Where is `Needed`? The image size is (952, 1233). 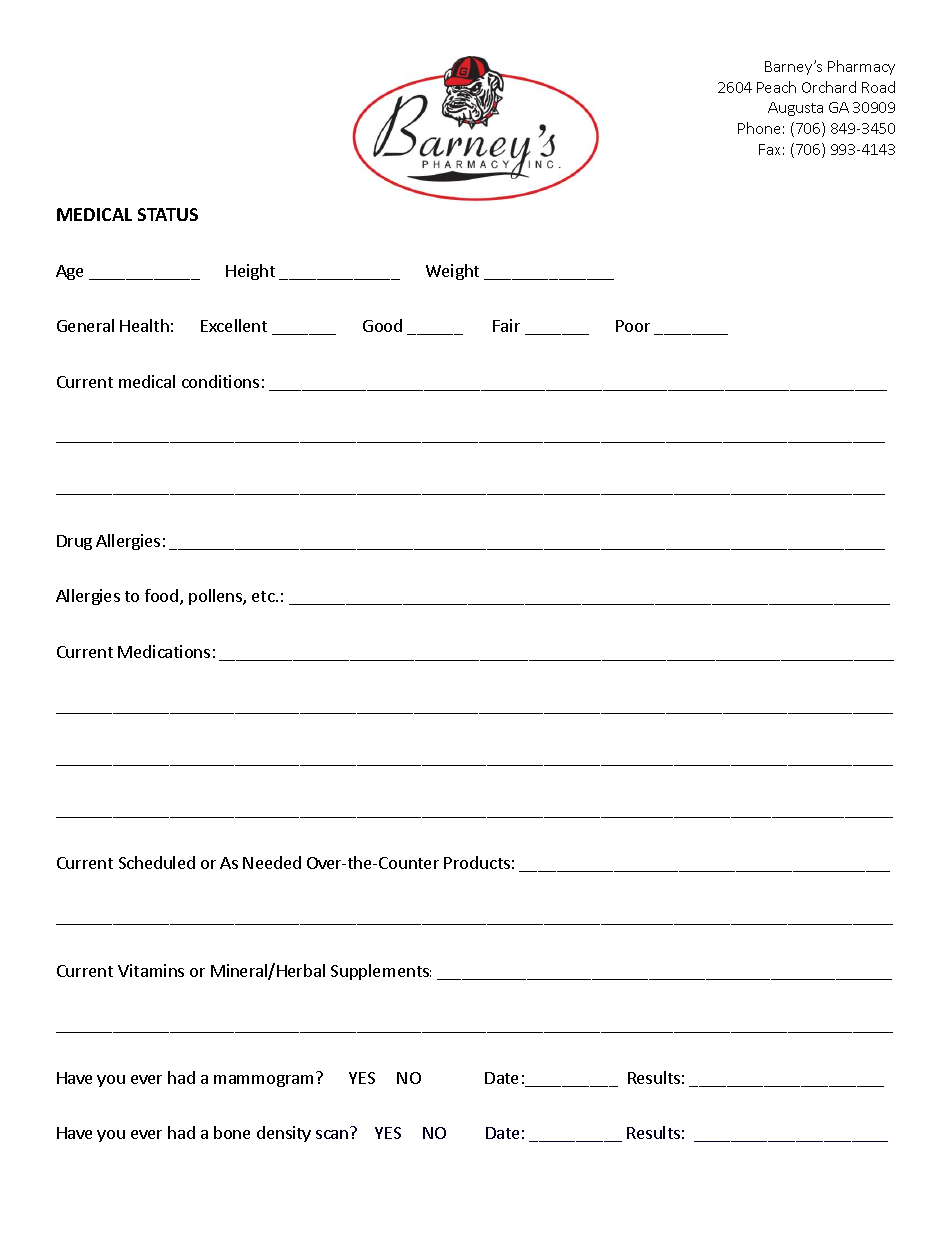
Needed is located at coordinates (272, 862).
